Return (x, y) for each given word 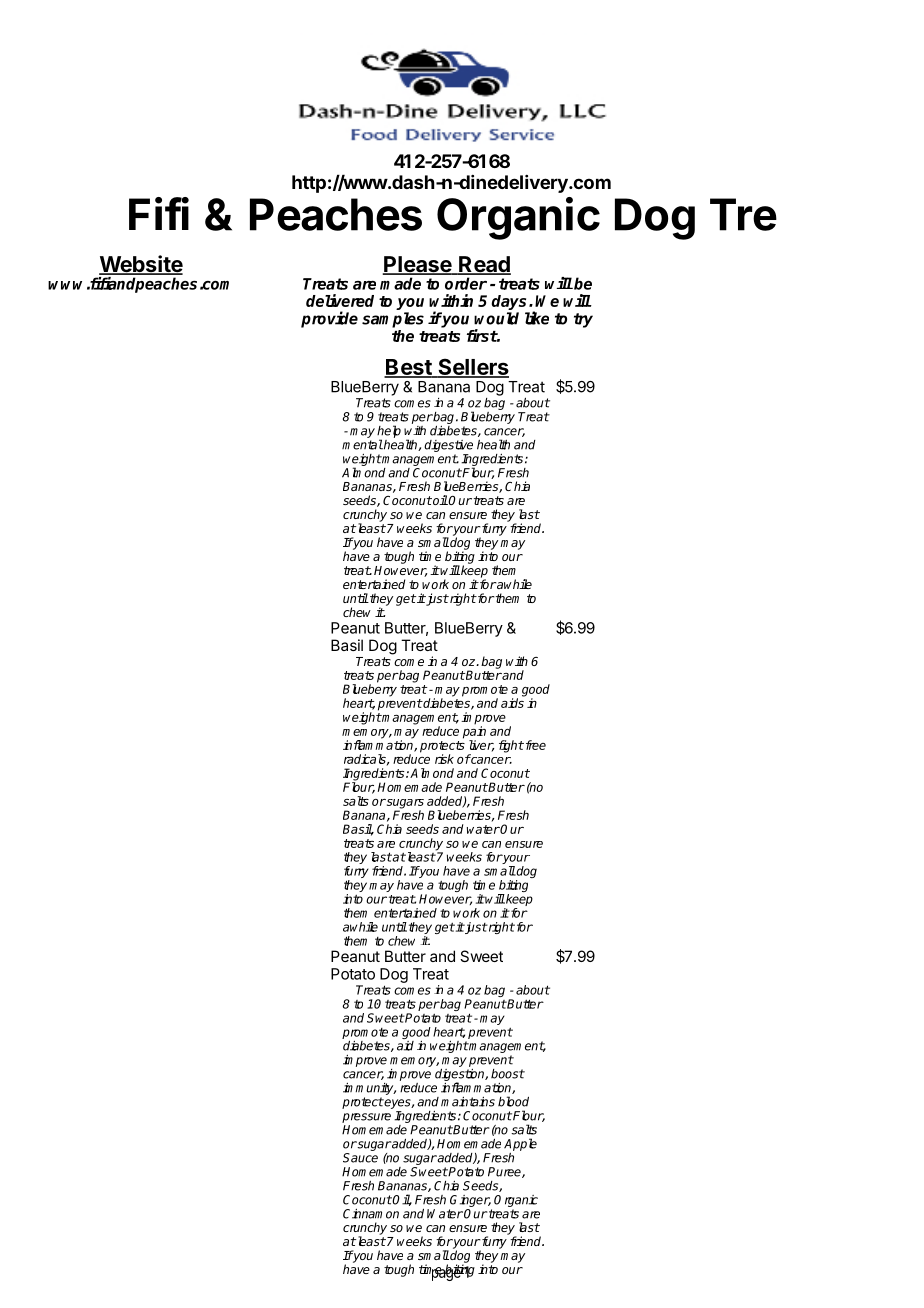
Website (141, 265)
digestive (448, 446)
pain (474, 732)
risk (444, 759)
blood (513, 1101)
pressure (366, 1118)
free (534, 745)
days (510, 304)
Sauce (360, 1158)
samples (393, 320)
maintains (468, 1102)
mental (362, 444)
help (389, 432)
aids (513, 702)
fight (511, 746)
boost (508, 1074)
